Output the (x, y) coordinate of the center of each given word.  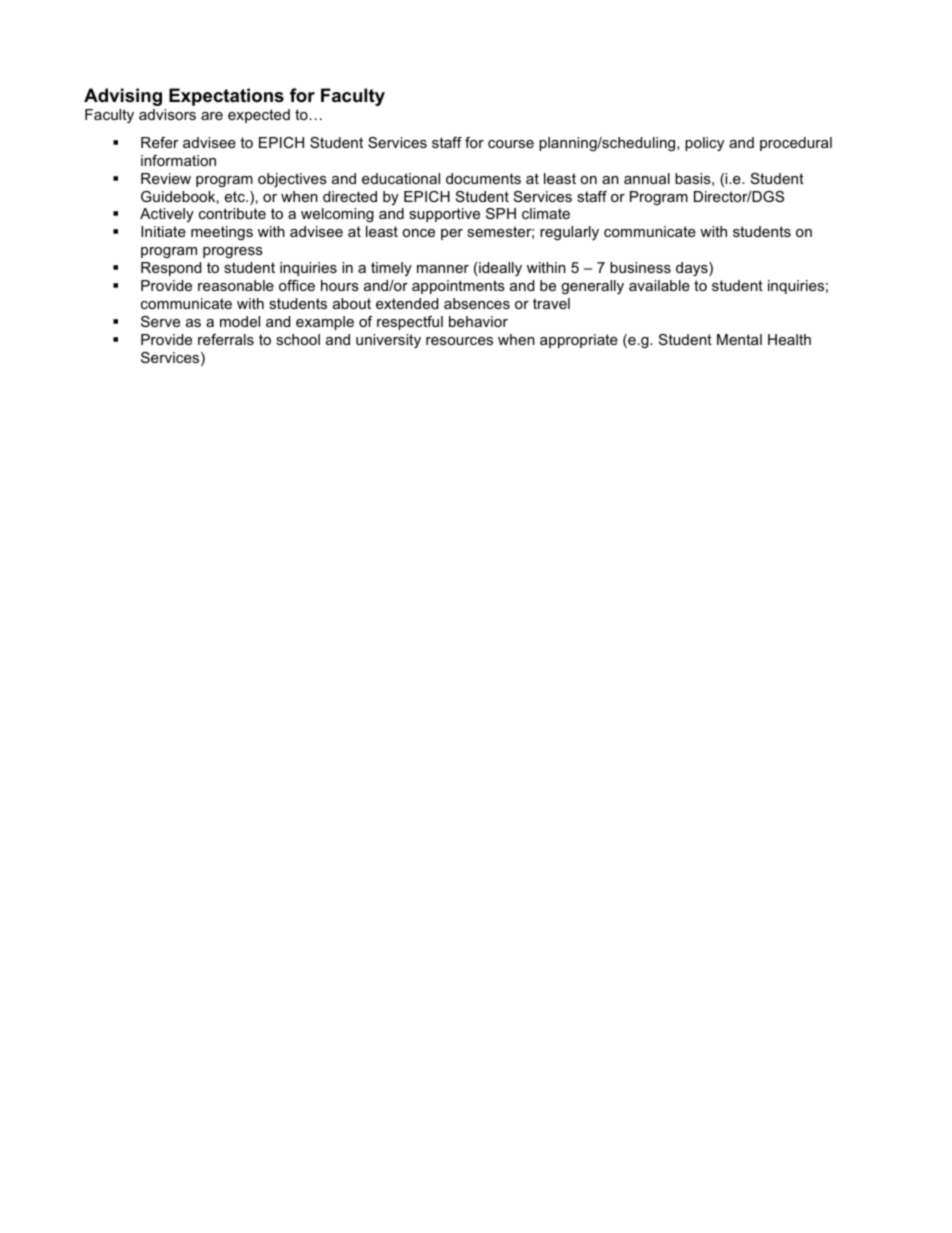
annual (647, 178)
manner (443, 269)
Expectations (226, 97)
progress (233, 252)
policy (704, 144)
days (693, 269)
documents (483, 178)
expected (259, 116)
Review (166, 178)
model (240, 321)
